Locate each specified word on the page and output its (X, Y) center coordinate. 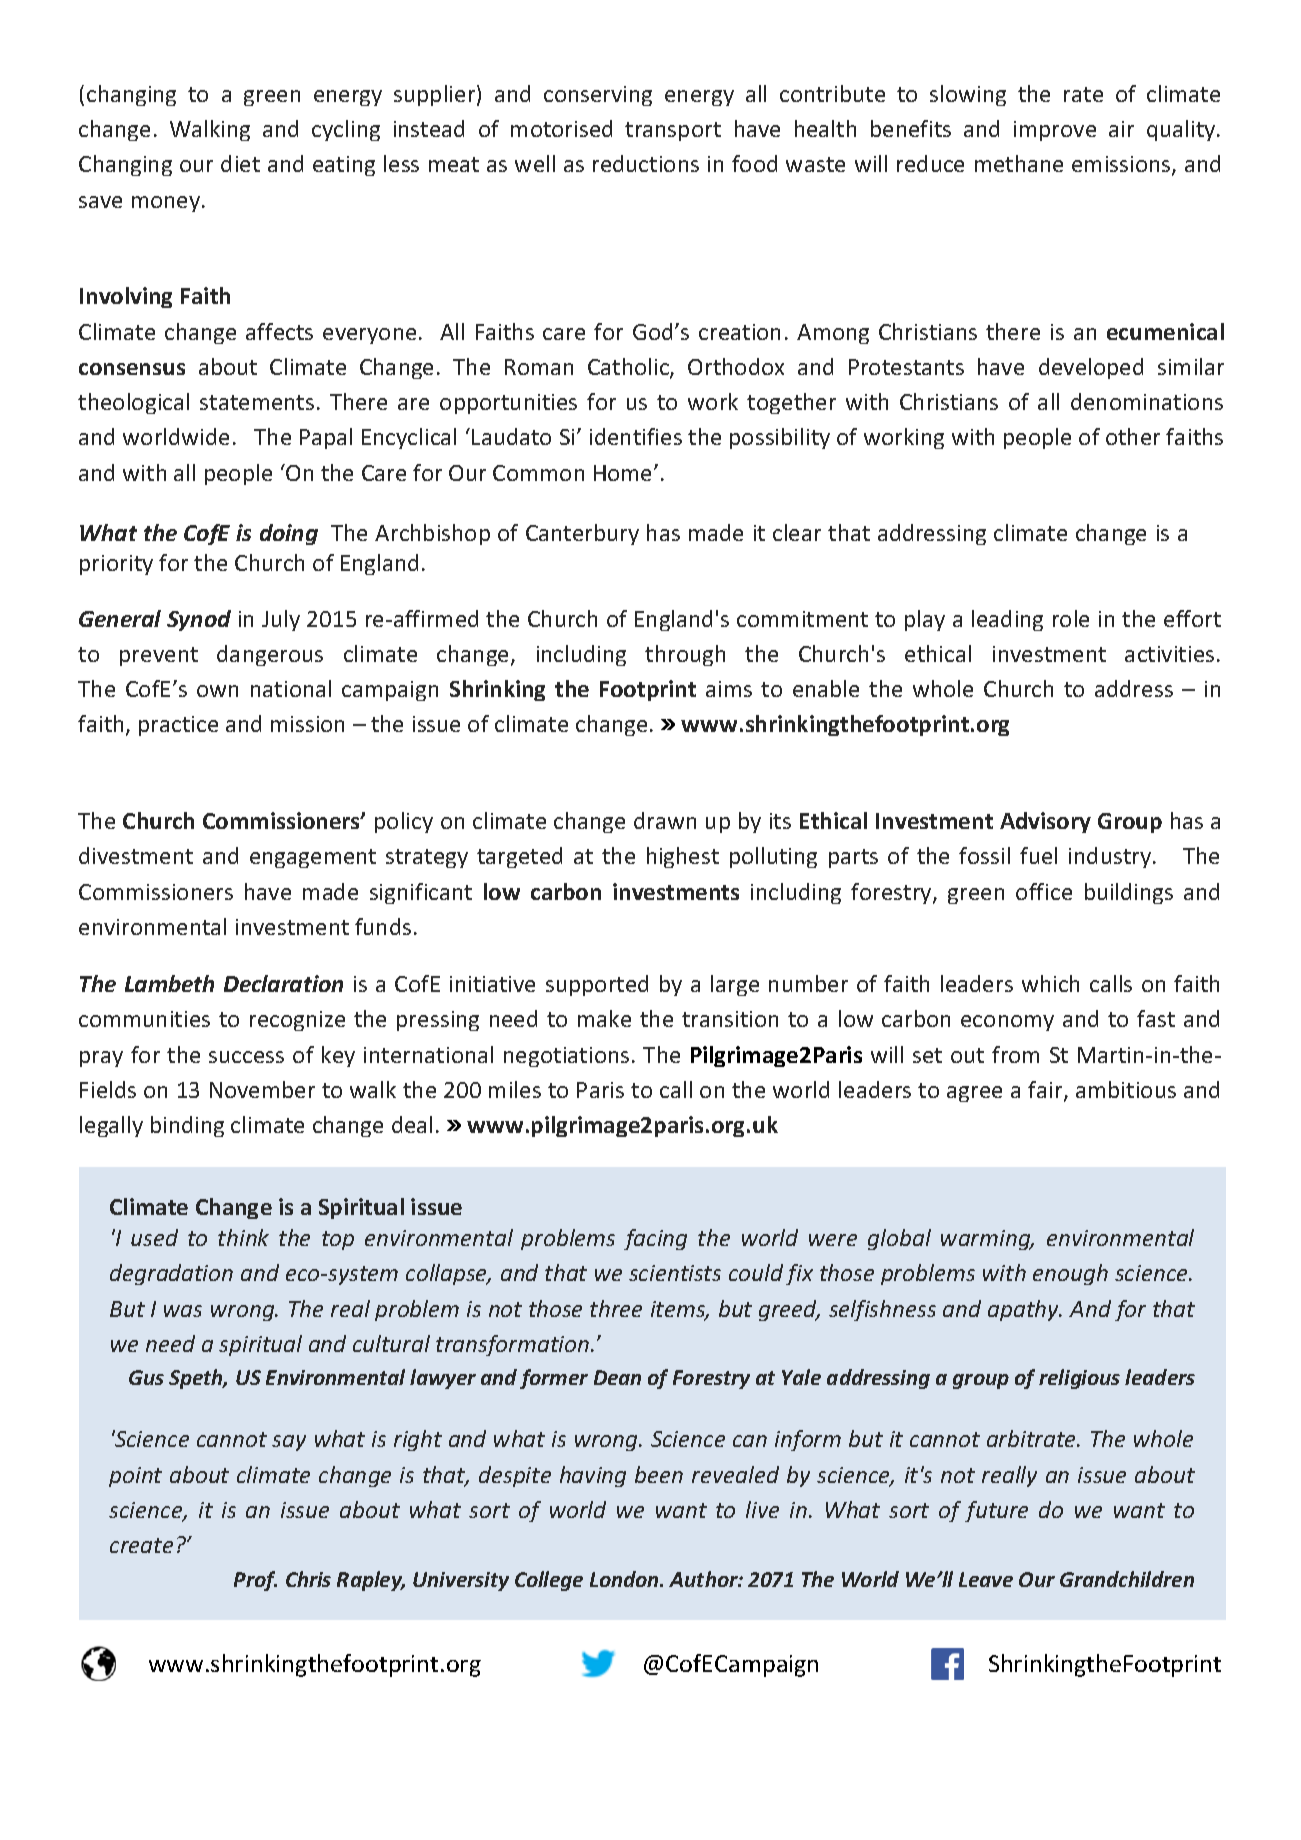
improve (1055, 131)
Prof (255, 1581)
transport (673, 131)
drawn (665, 820)
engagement (313, 858)
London (625, 1579)
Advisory (1045, 822)
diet (240, 163)
